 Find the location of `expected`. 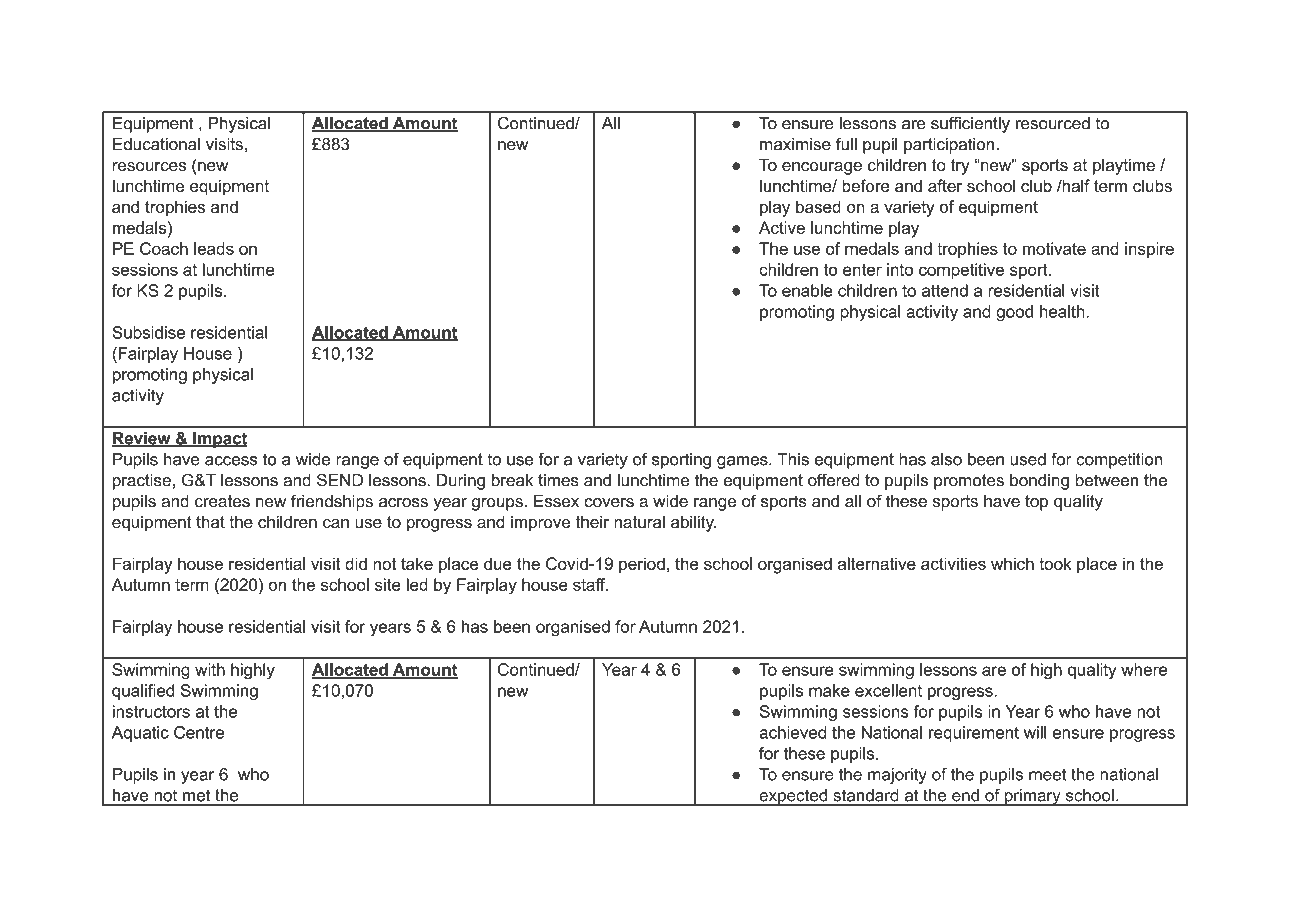

expected is located at coordinates (793, 798).
